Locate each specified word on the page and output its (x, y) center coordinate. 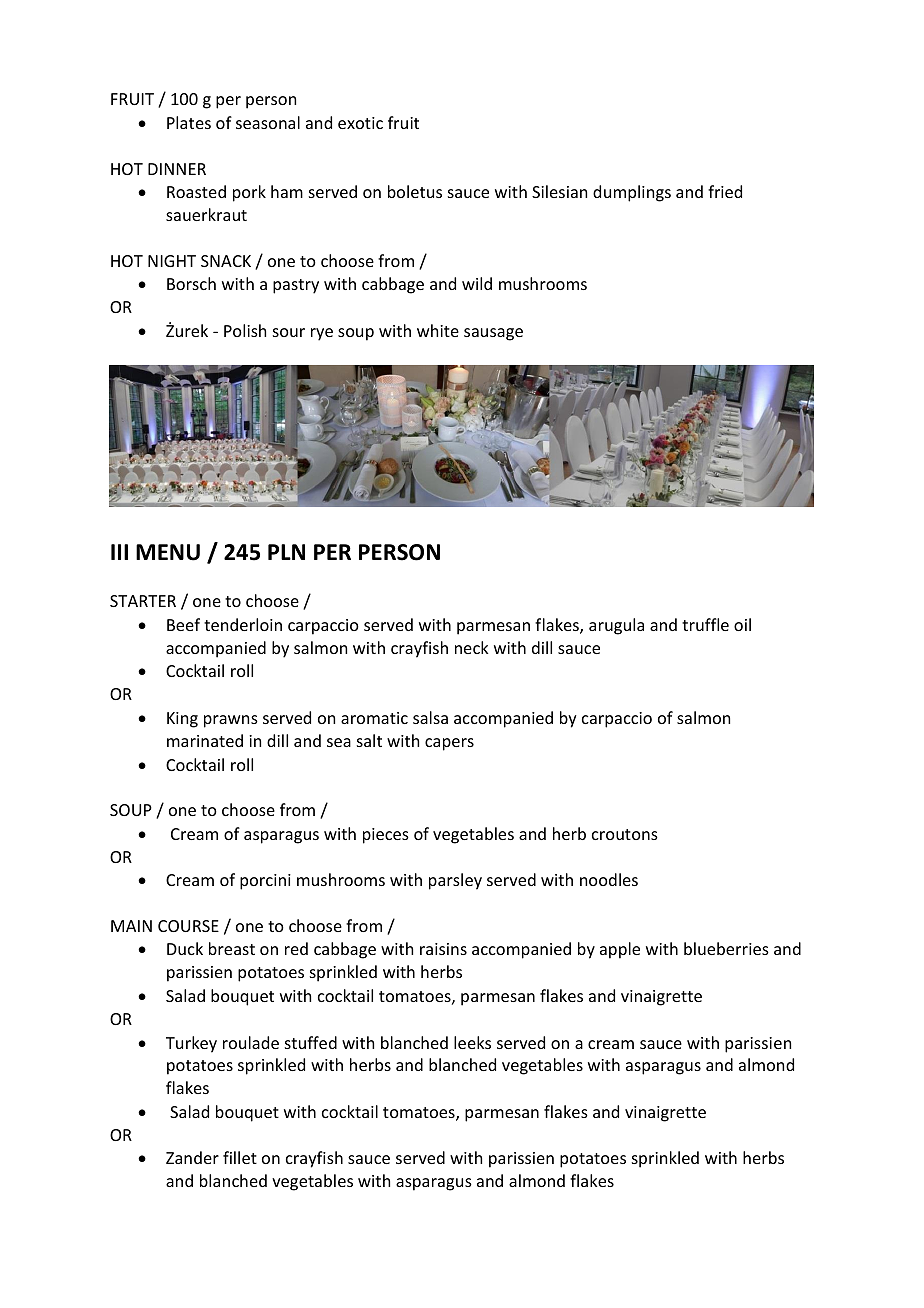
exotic (360, 123)
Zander (192, 1157)
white (438, 330)
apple (620, 950)
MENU (168, 552)
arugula (616, 626)
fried (725, 191)
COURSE (188, 926)
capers (449, 744)
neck (472, 647)
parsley (455, 881)
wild (477, 283)
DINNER (177, 169)
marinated (205, 740)
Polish (245, 330)
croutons (625, 834)
